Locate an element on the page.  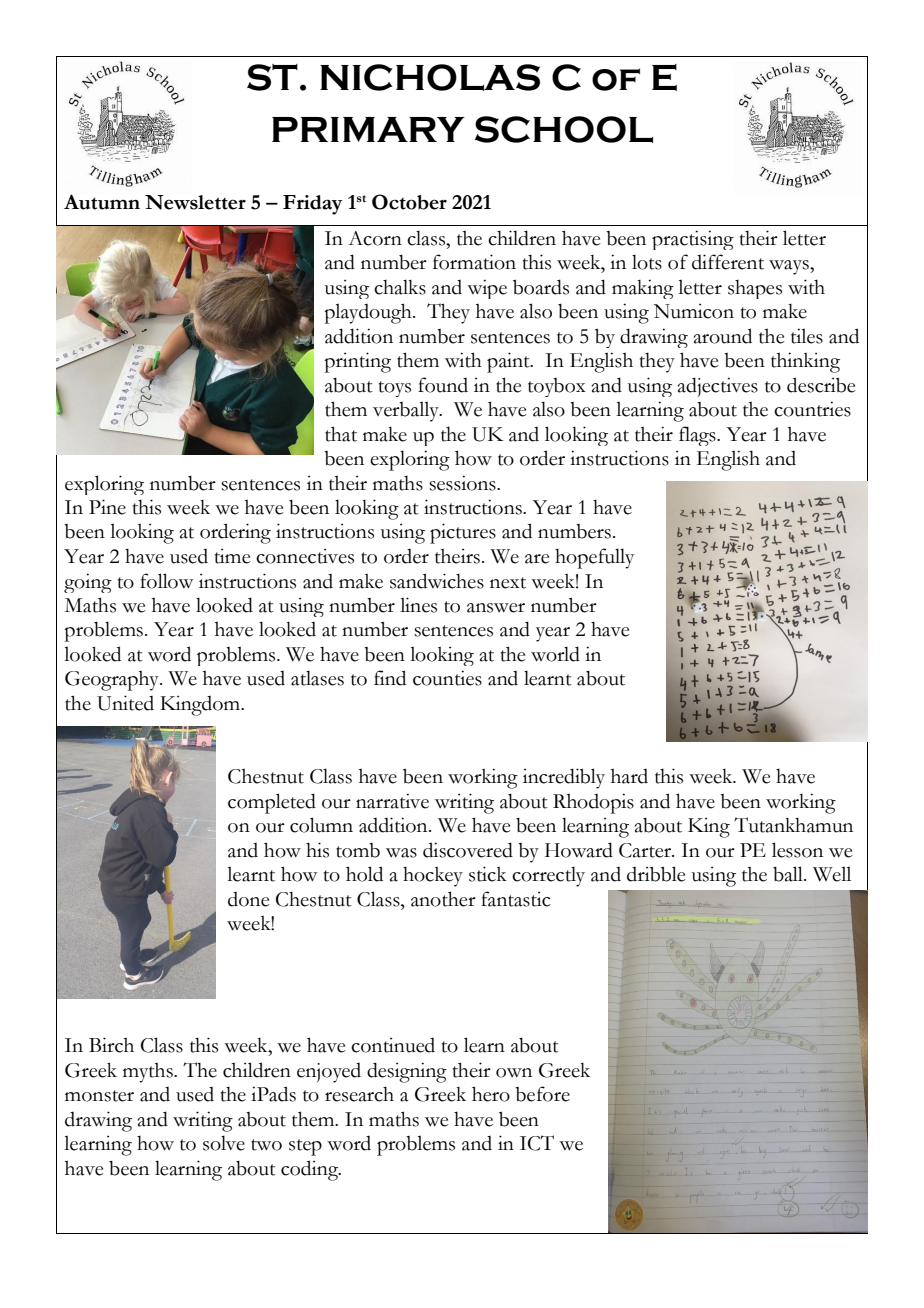
solve is located at coordinates (224, 1143).
